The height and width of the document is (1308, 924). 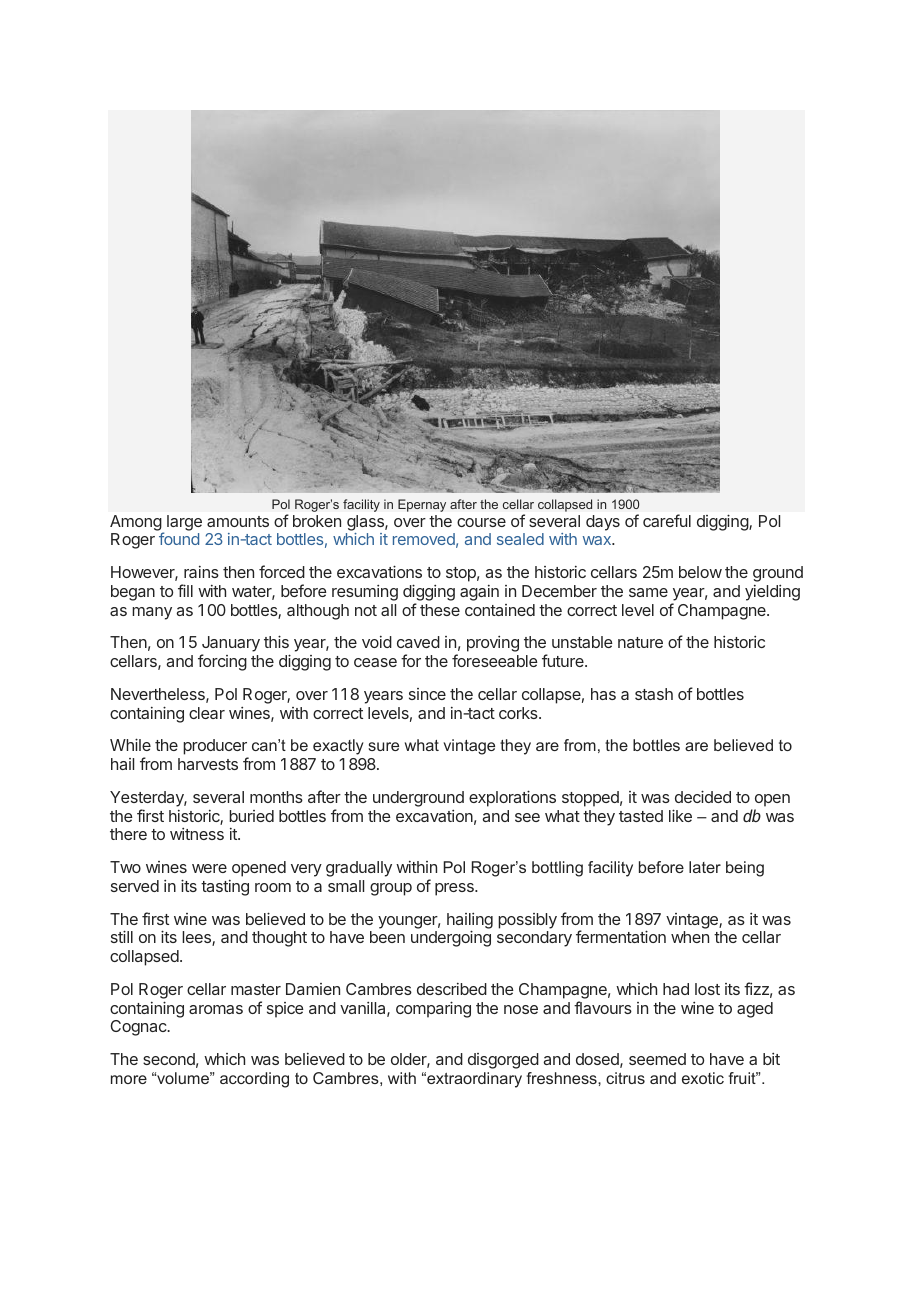 I want to click on course, so click(x=481, y=522).
